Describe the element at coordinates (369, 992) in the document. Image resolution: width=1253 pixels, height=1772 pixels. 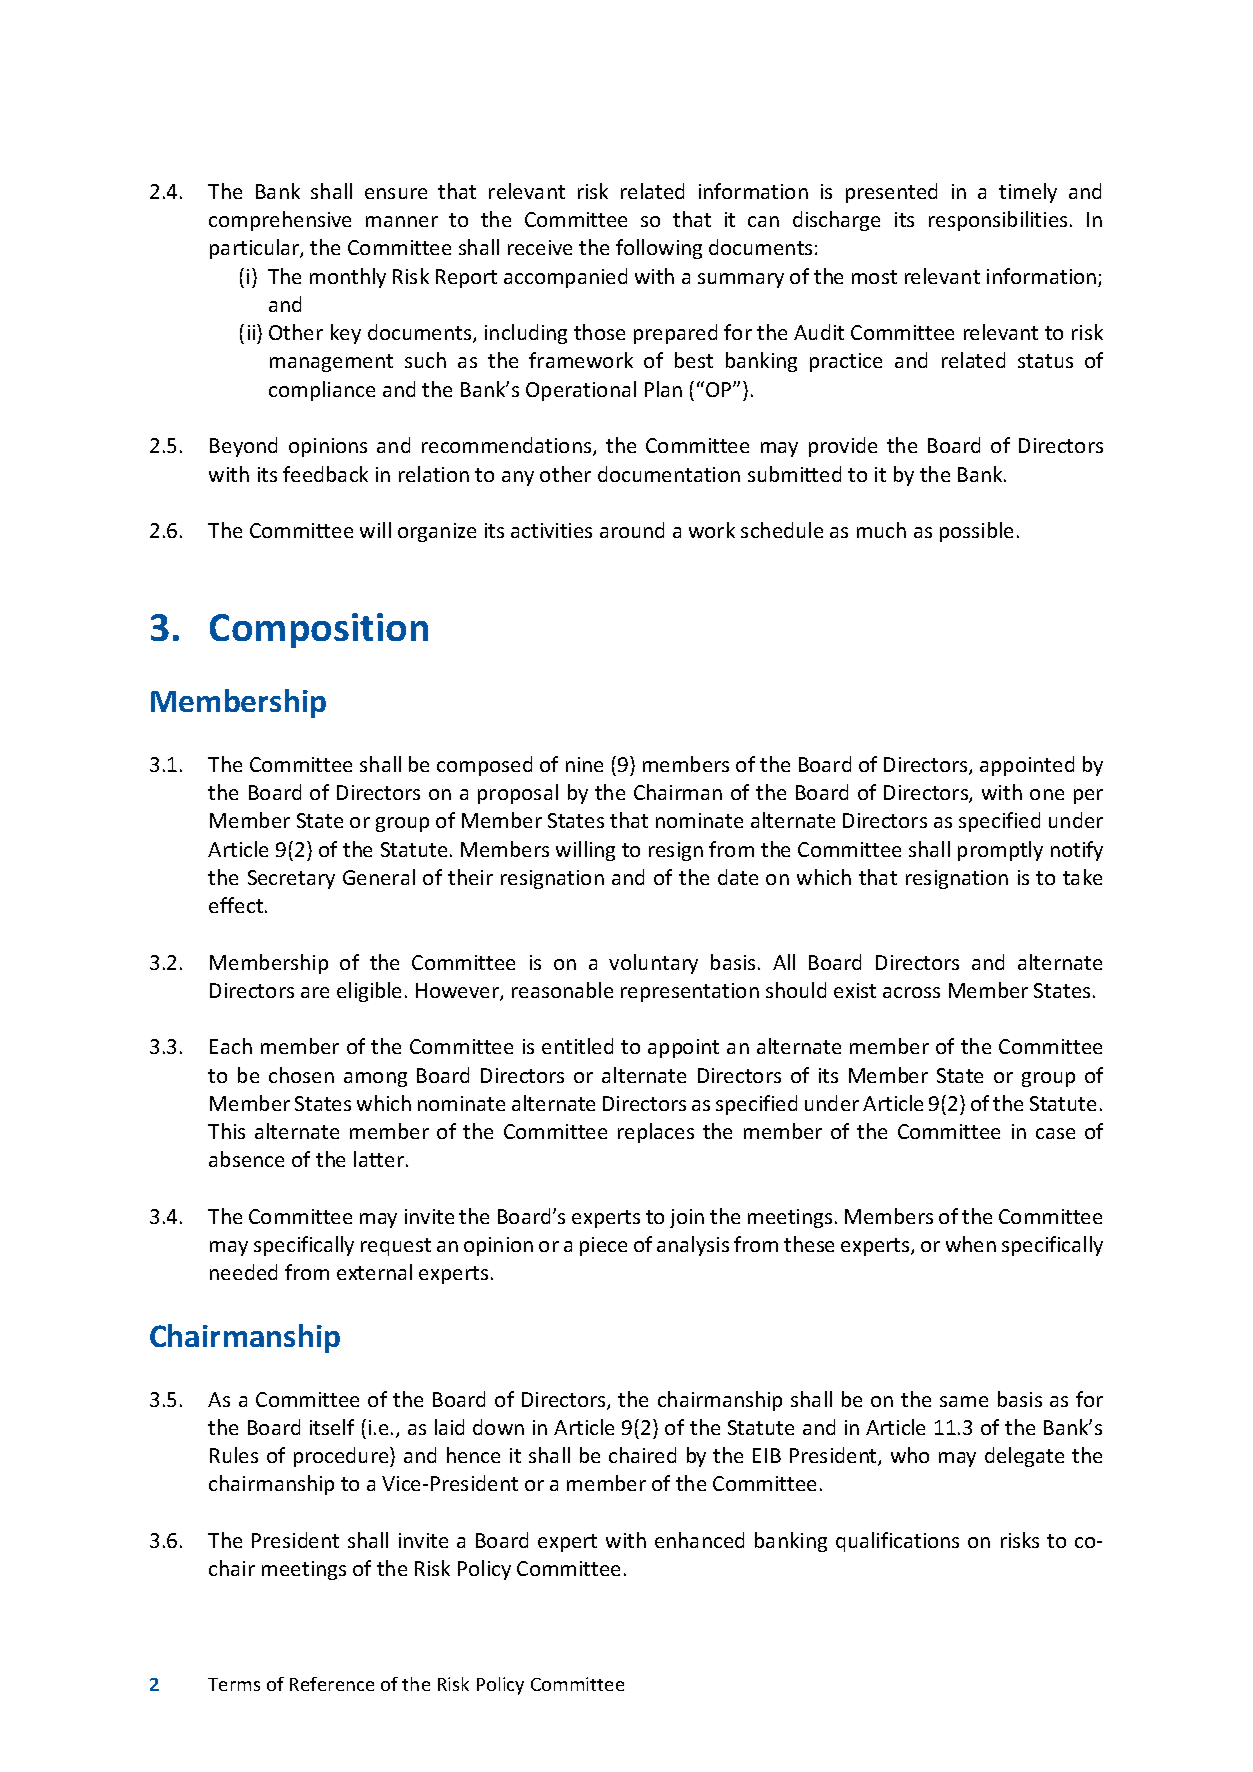
I see `eligible` at that location.
